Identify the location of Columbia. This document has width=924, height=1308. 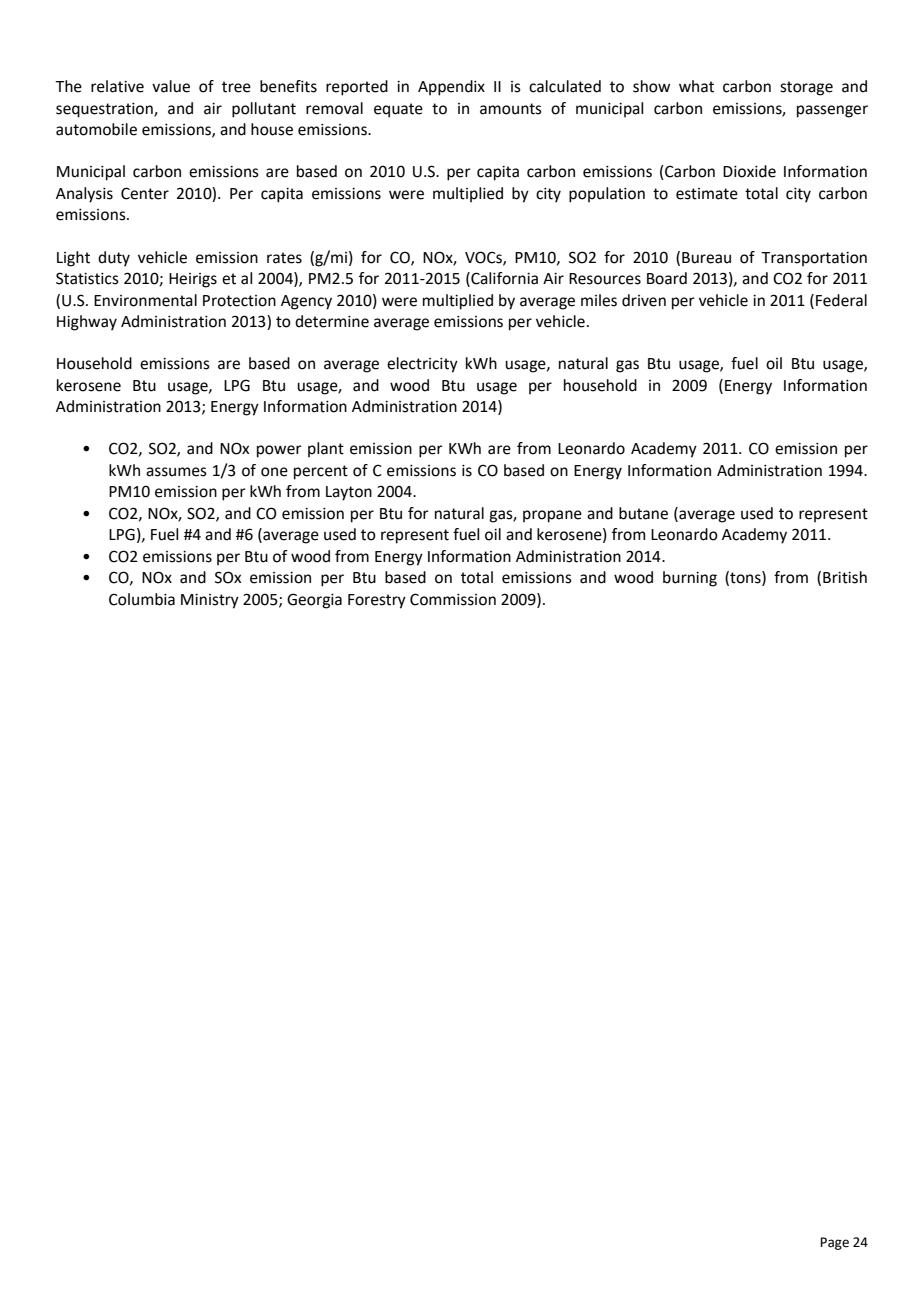
(142, 599).
